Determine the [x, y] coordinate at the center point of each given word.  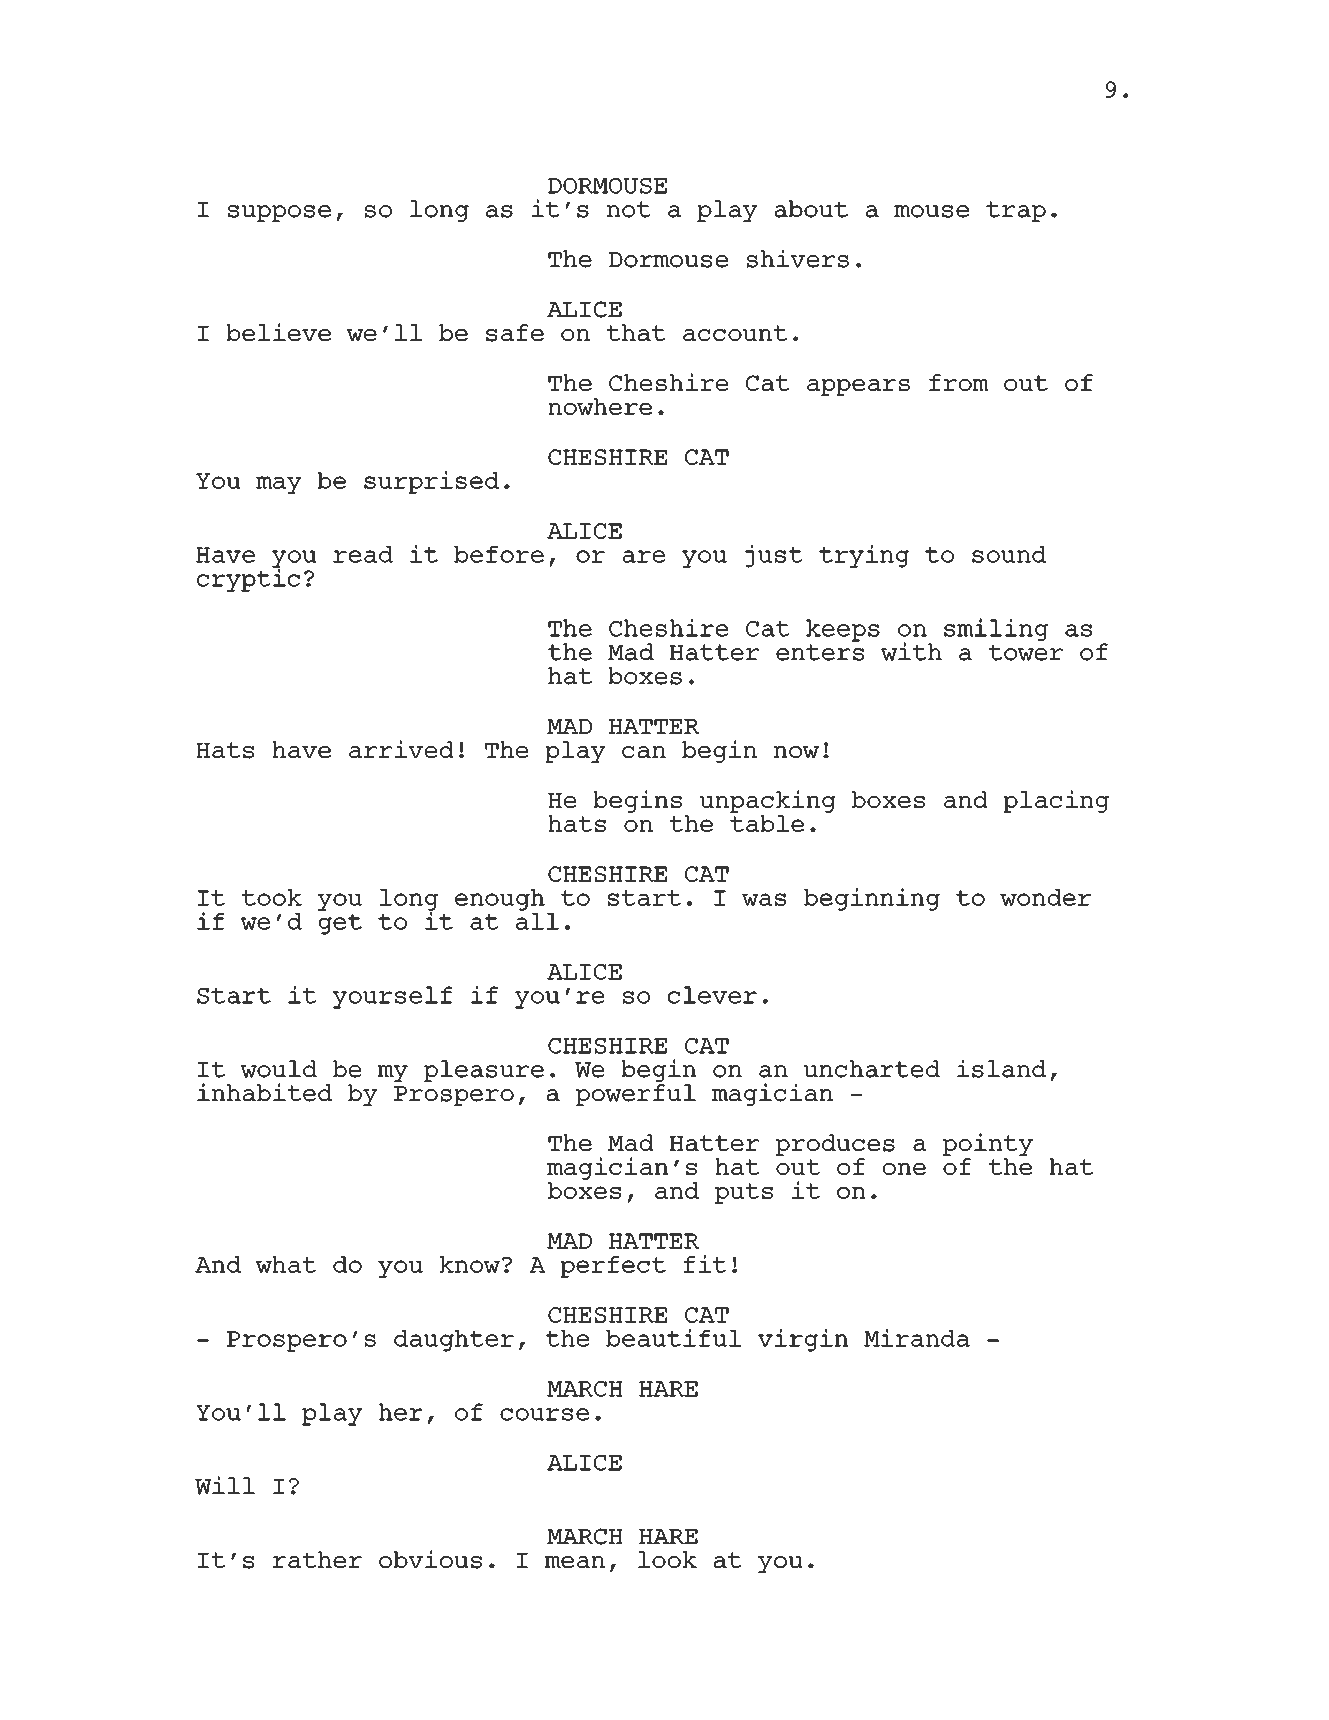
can [644, 752]
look [667, 1559]
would [279, 1069]
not [629, 209]
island [1001, 1068]
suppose [279, 213]
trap [1016, 211]
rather [317, 1559]
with [911, 651]
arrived [401, 749]
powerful [636, 1095]
